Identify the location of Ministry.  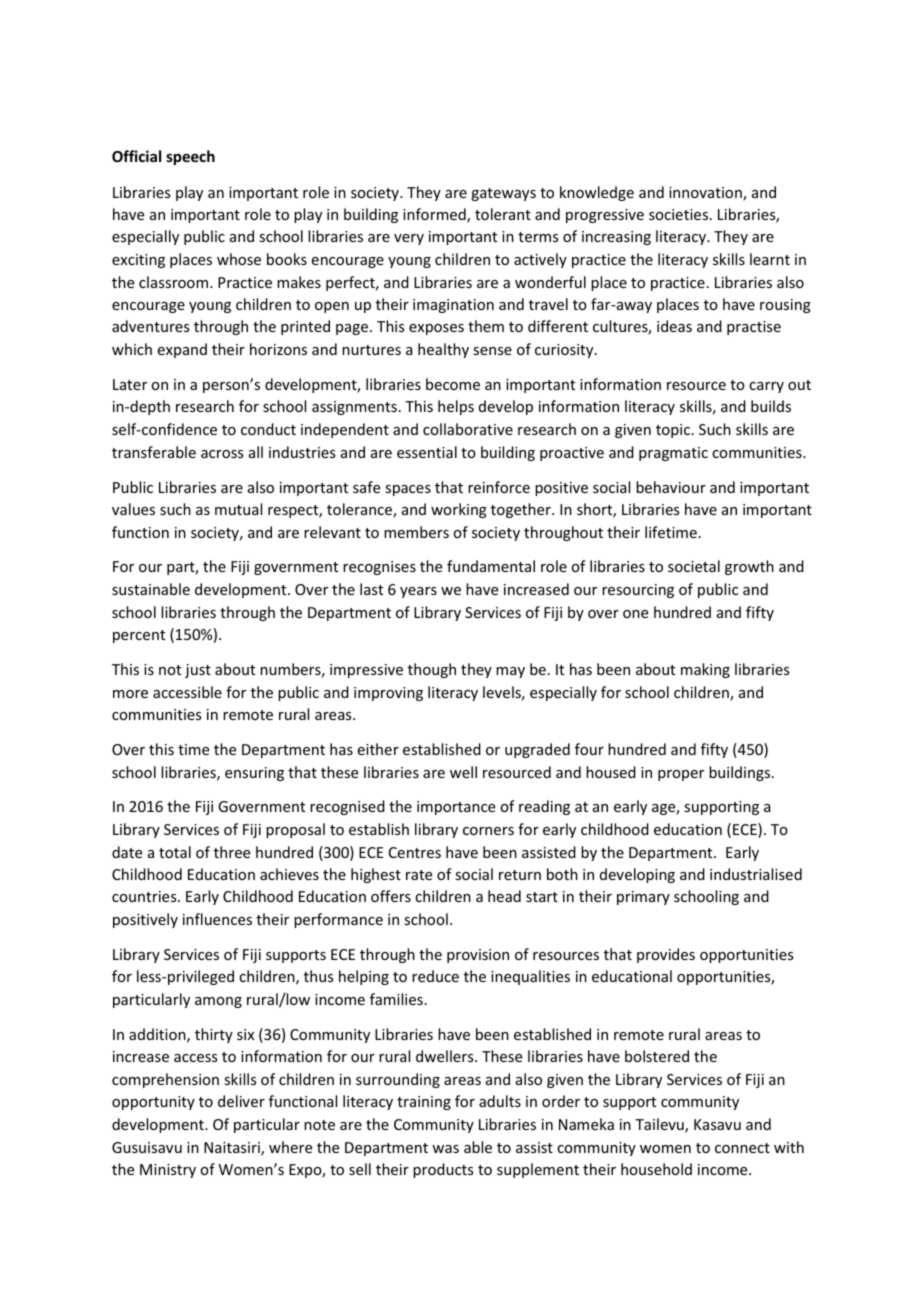
(168, 1171).
